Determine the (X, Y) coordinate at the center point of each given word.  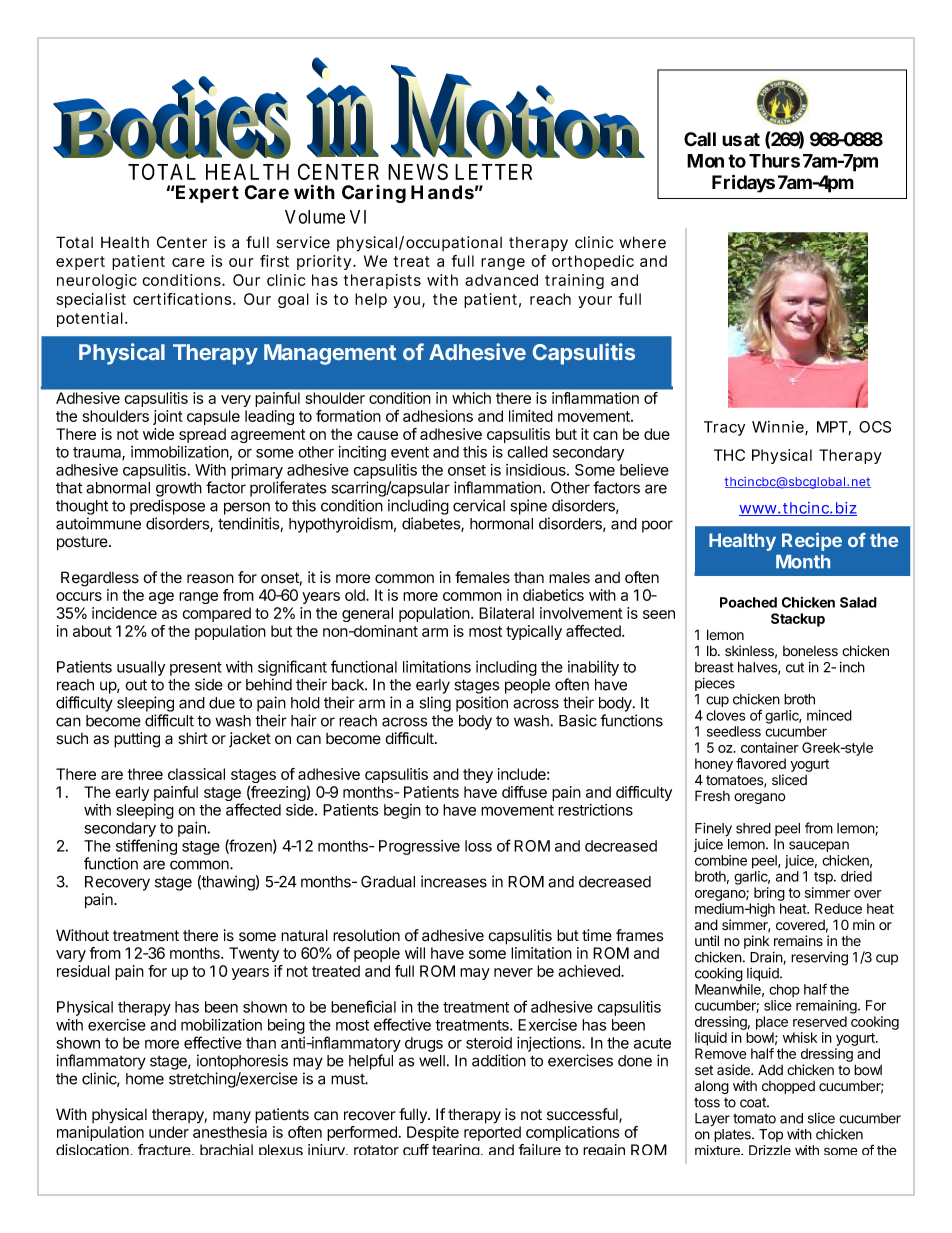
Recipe (812, 542)
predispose (167, 507)
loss (478, 846)
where (643, 242)
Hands (442, 192)
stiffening (146, 847)
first (274, 261)
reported (492, 1133)
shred (753, 828)
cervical (479, 505)
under (169, 1132)
